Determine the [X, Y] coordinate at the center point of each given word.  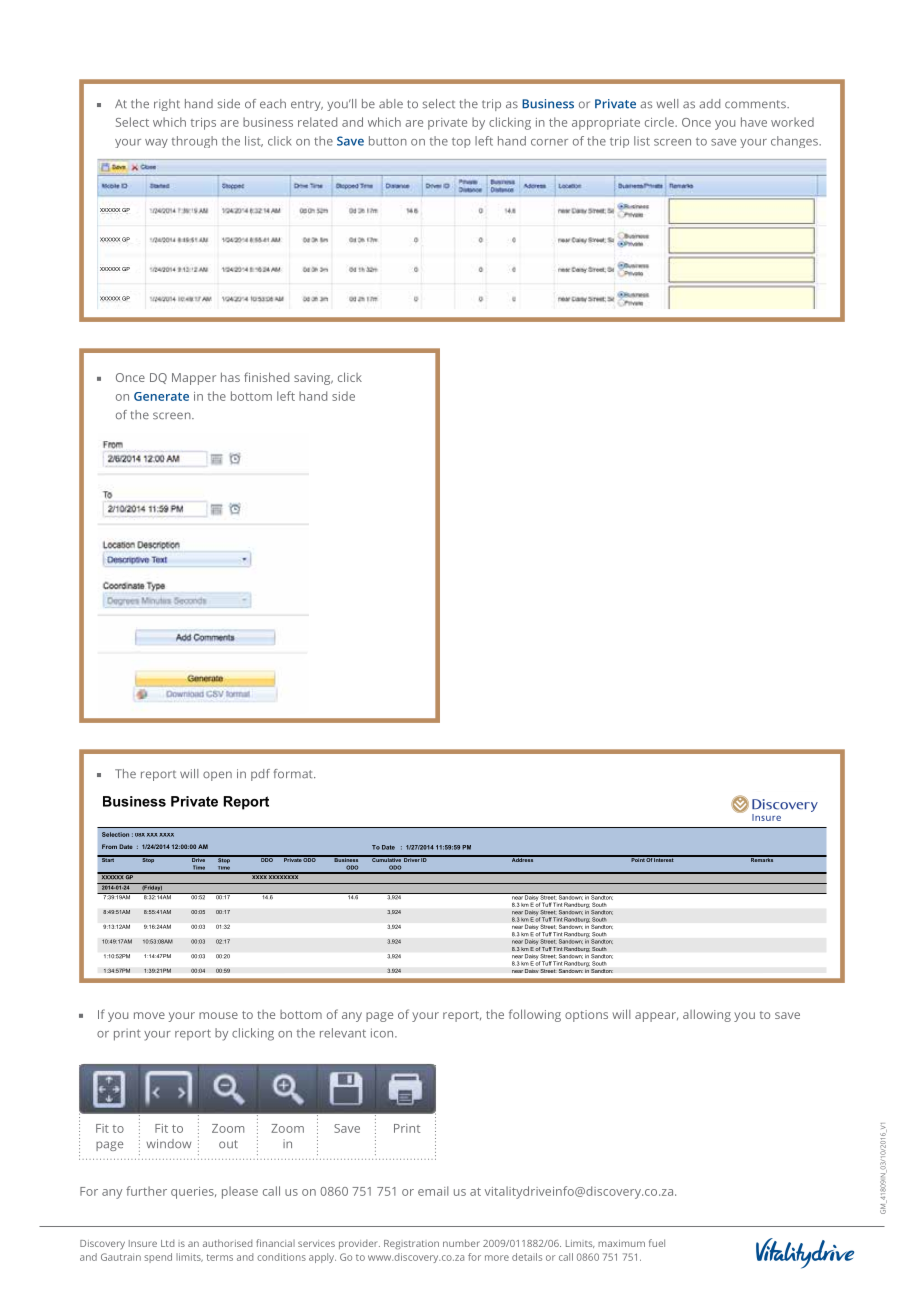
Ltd [167, 1243]
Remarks [762, 859]
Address [522, 859]
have [754, 122]
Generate [161, 396]
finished [266, 377]
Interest [664, 859]
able [391, 104]
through [194, 142]
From [109, 846]
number [461, 1243]
